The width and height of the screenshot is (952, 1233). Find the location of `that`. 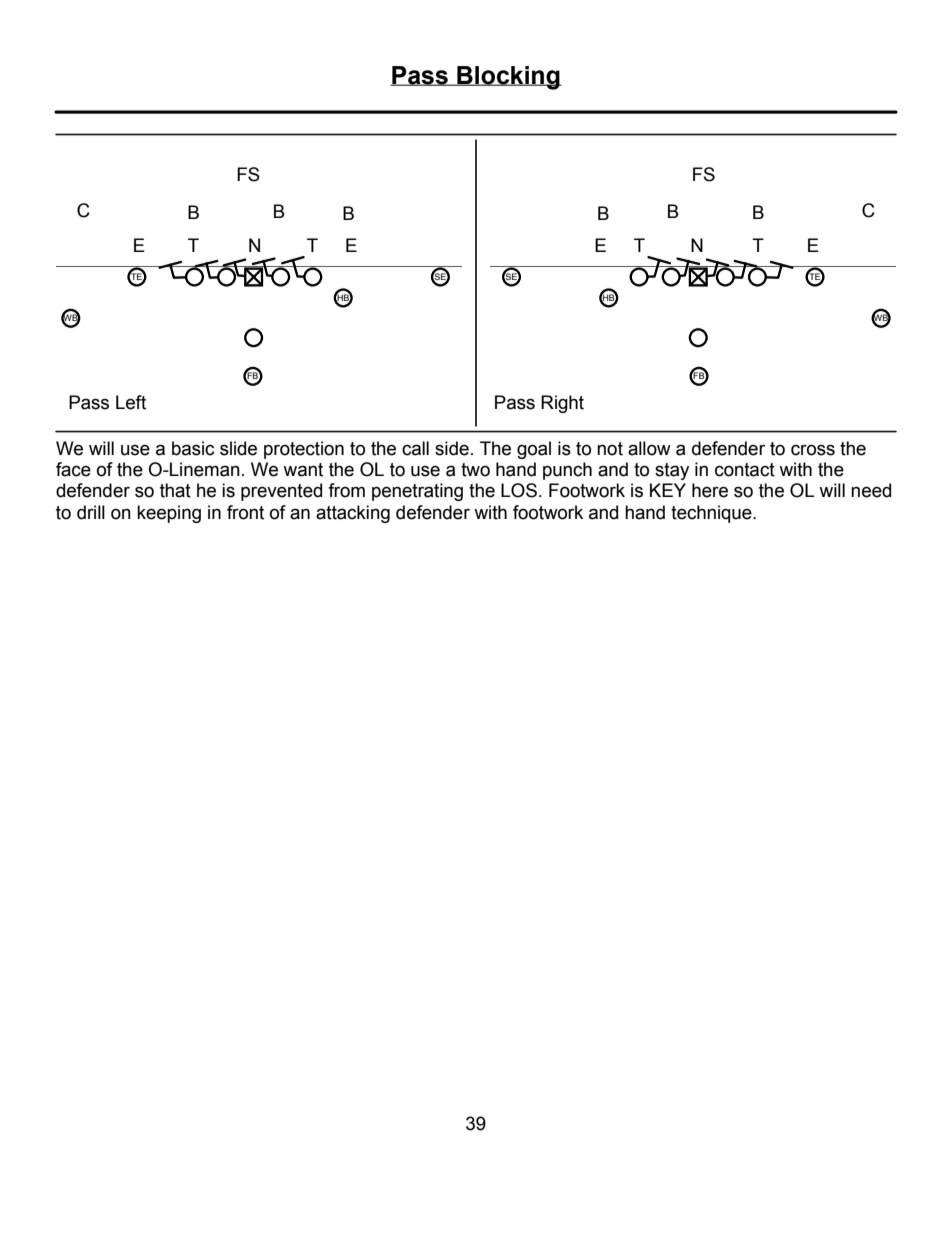

that is located at coordinates (175, 490).
